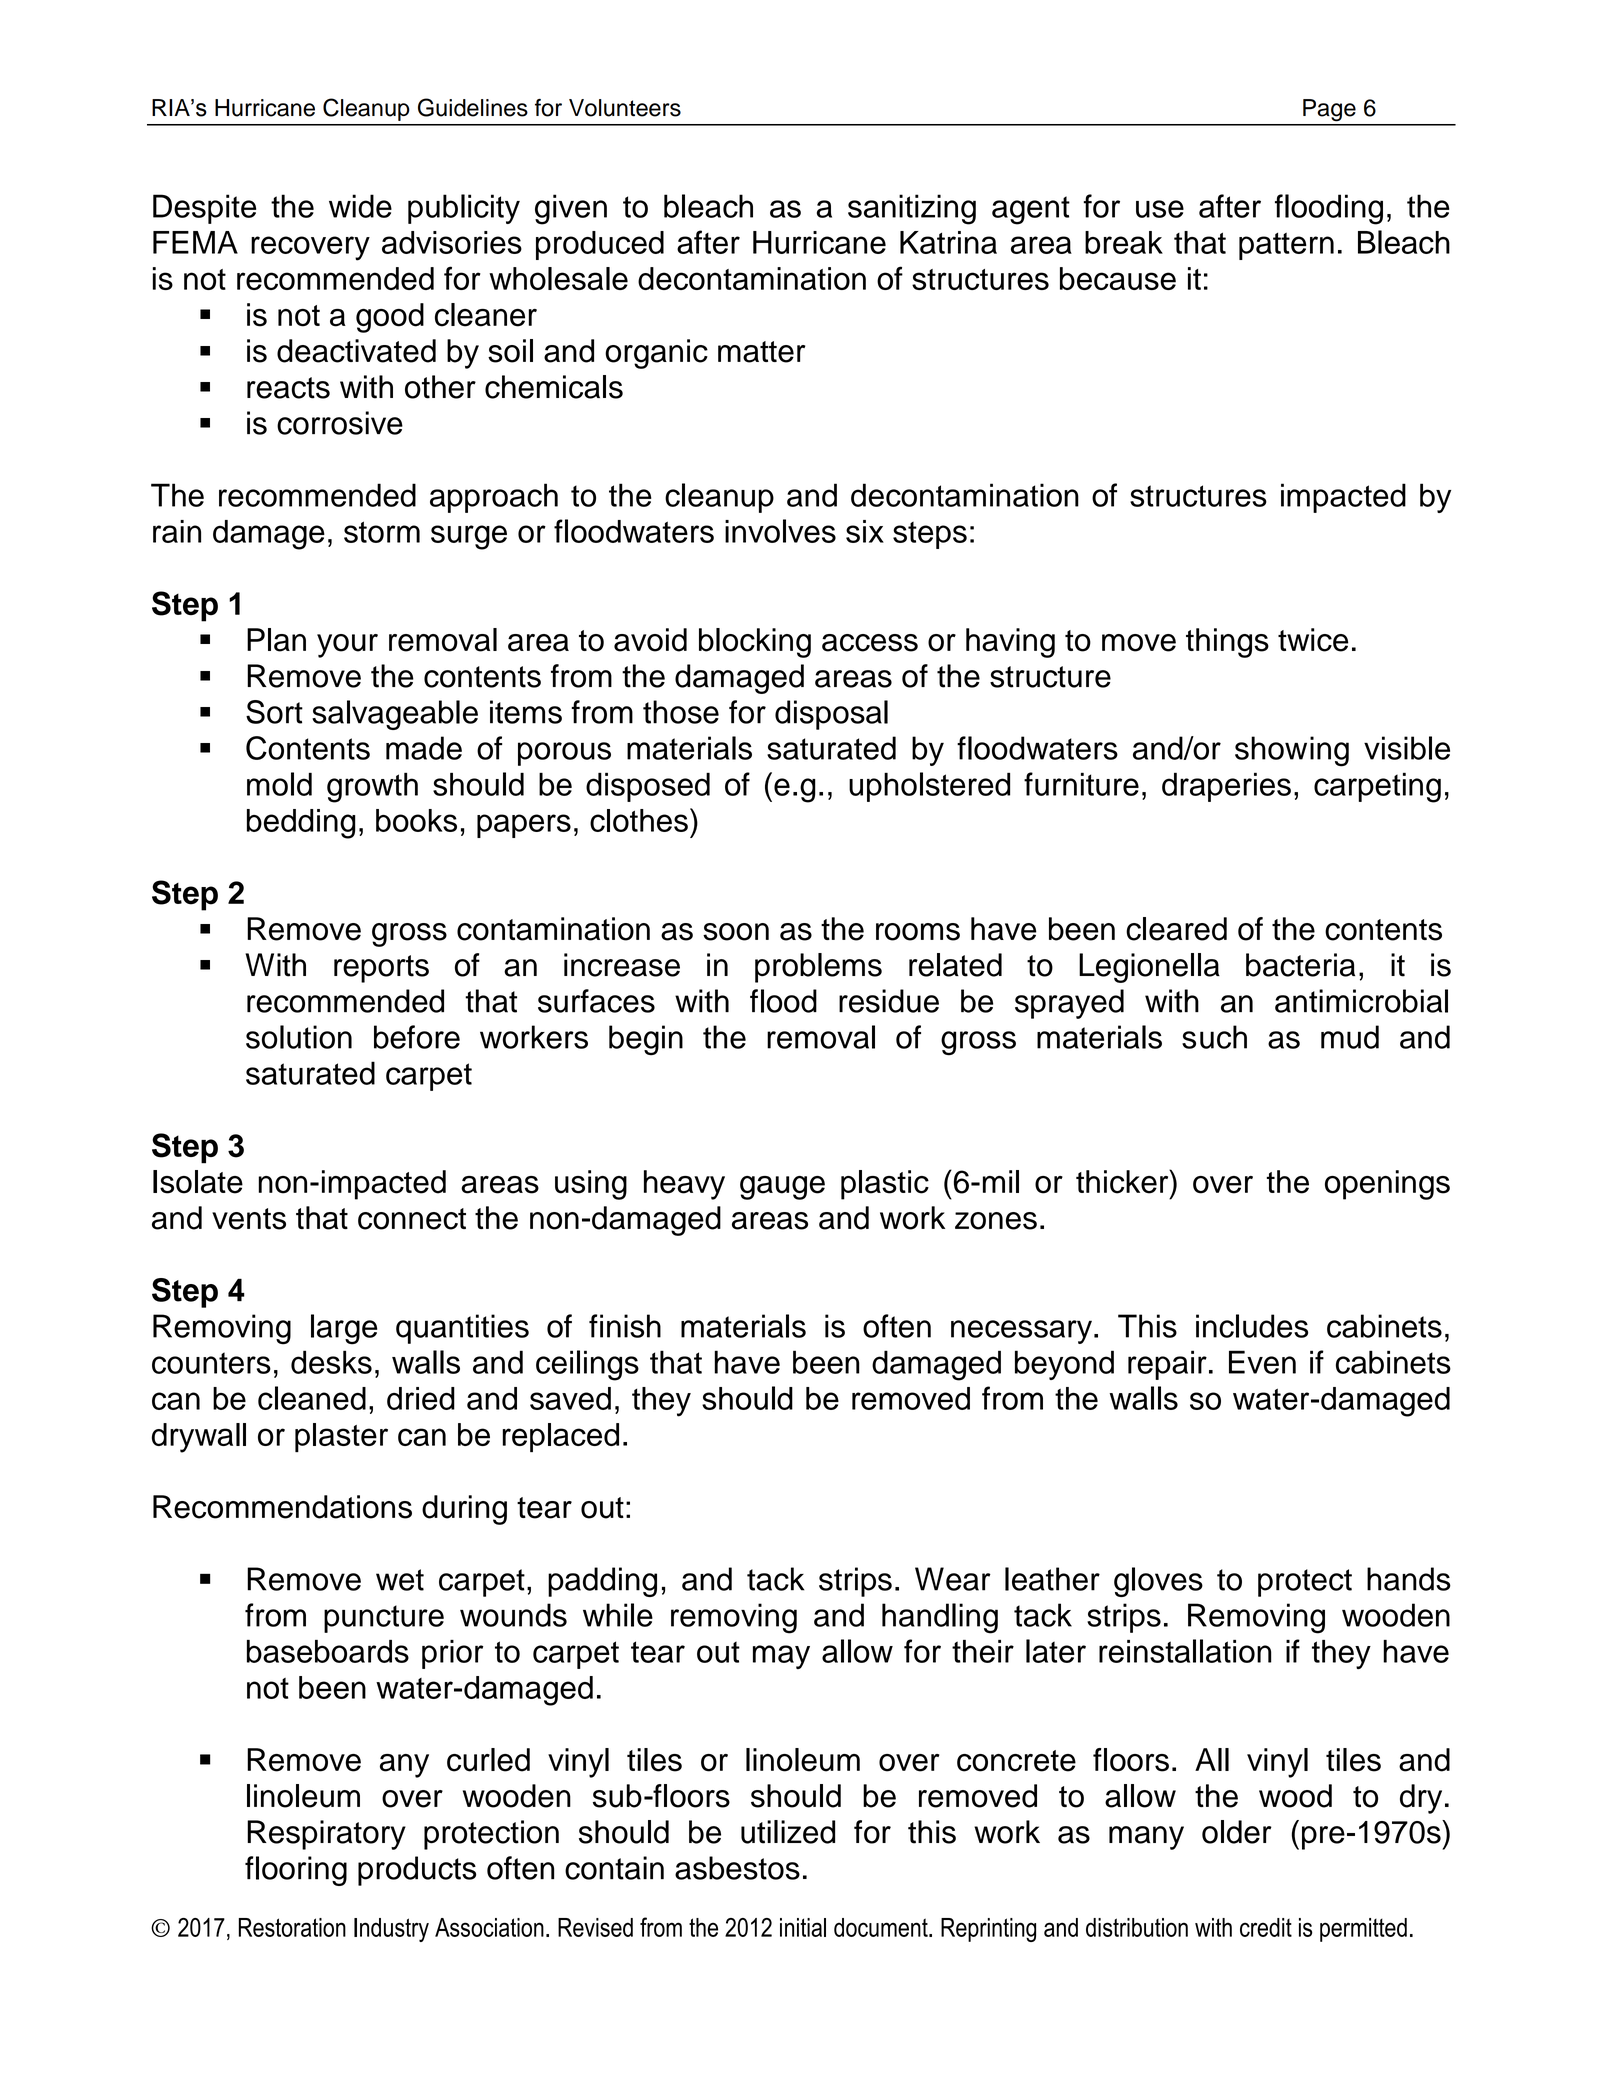  Describe the element at coordinates (360, 206) in the screenshot. I see `wide` at that location.
